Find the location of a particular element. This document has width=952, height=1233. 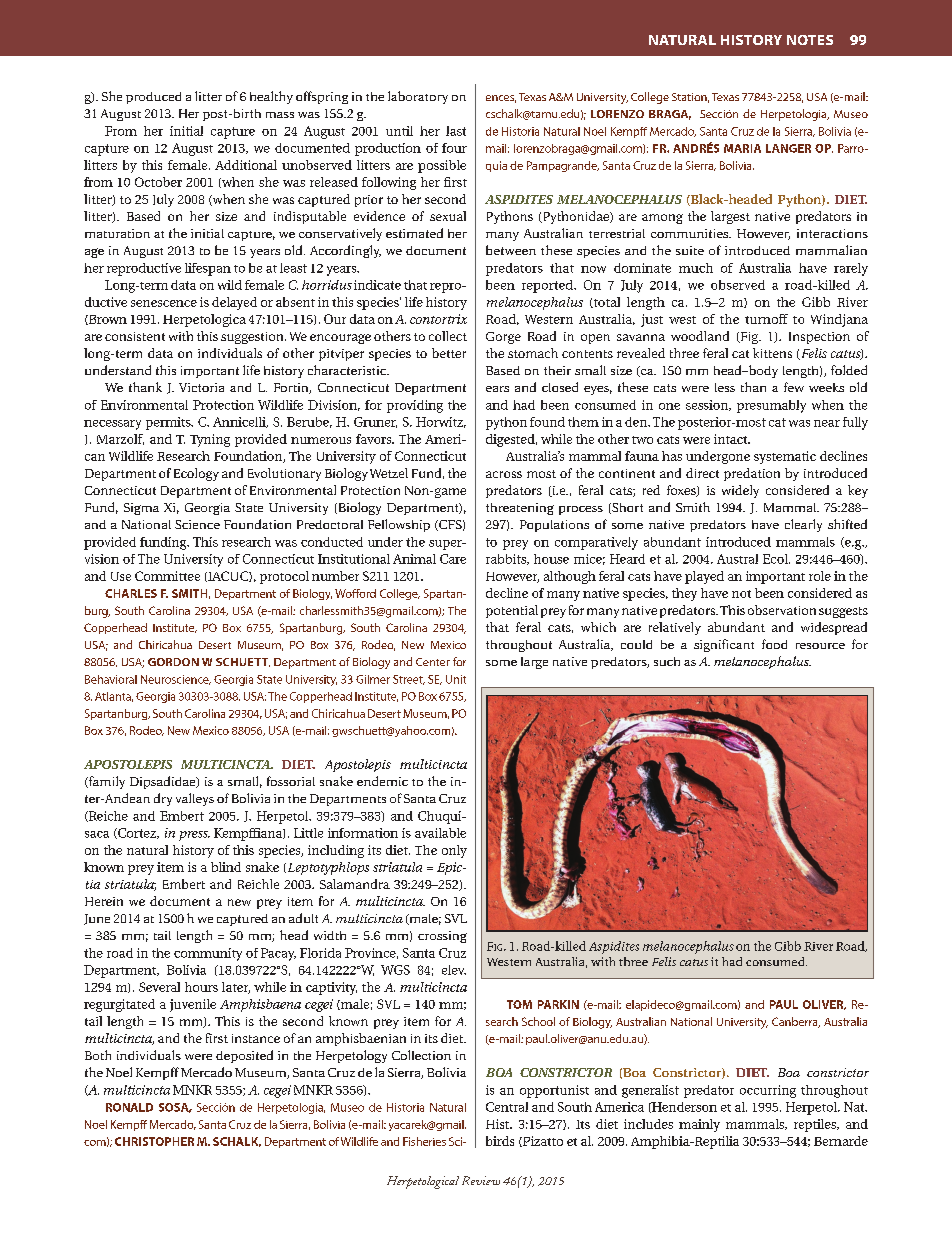

laboratory is located at coordinates (418, 97).
